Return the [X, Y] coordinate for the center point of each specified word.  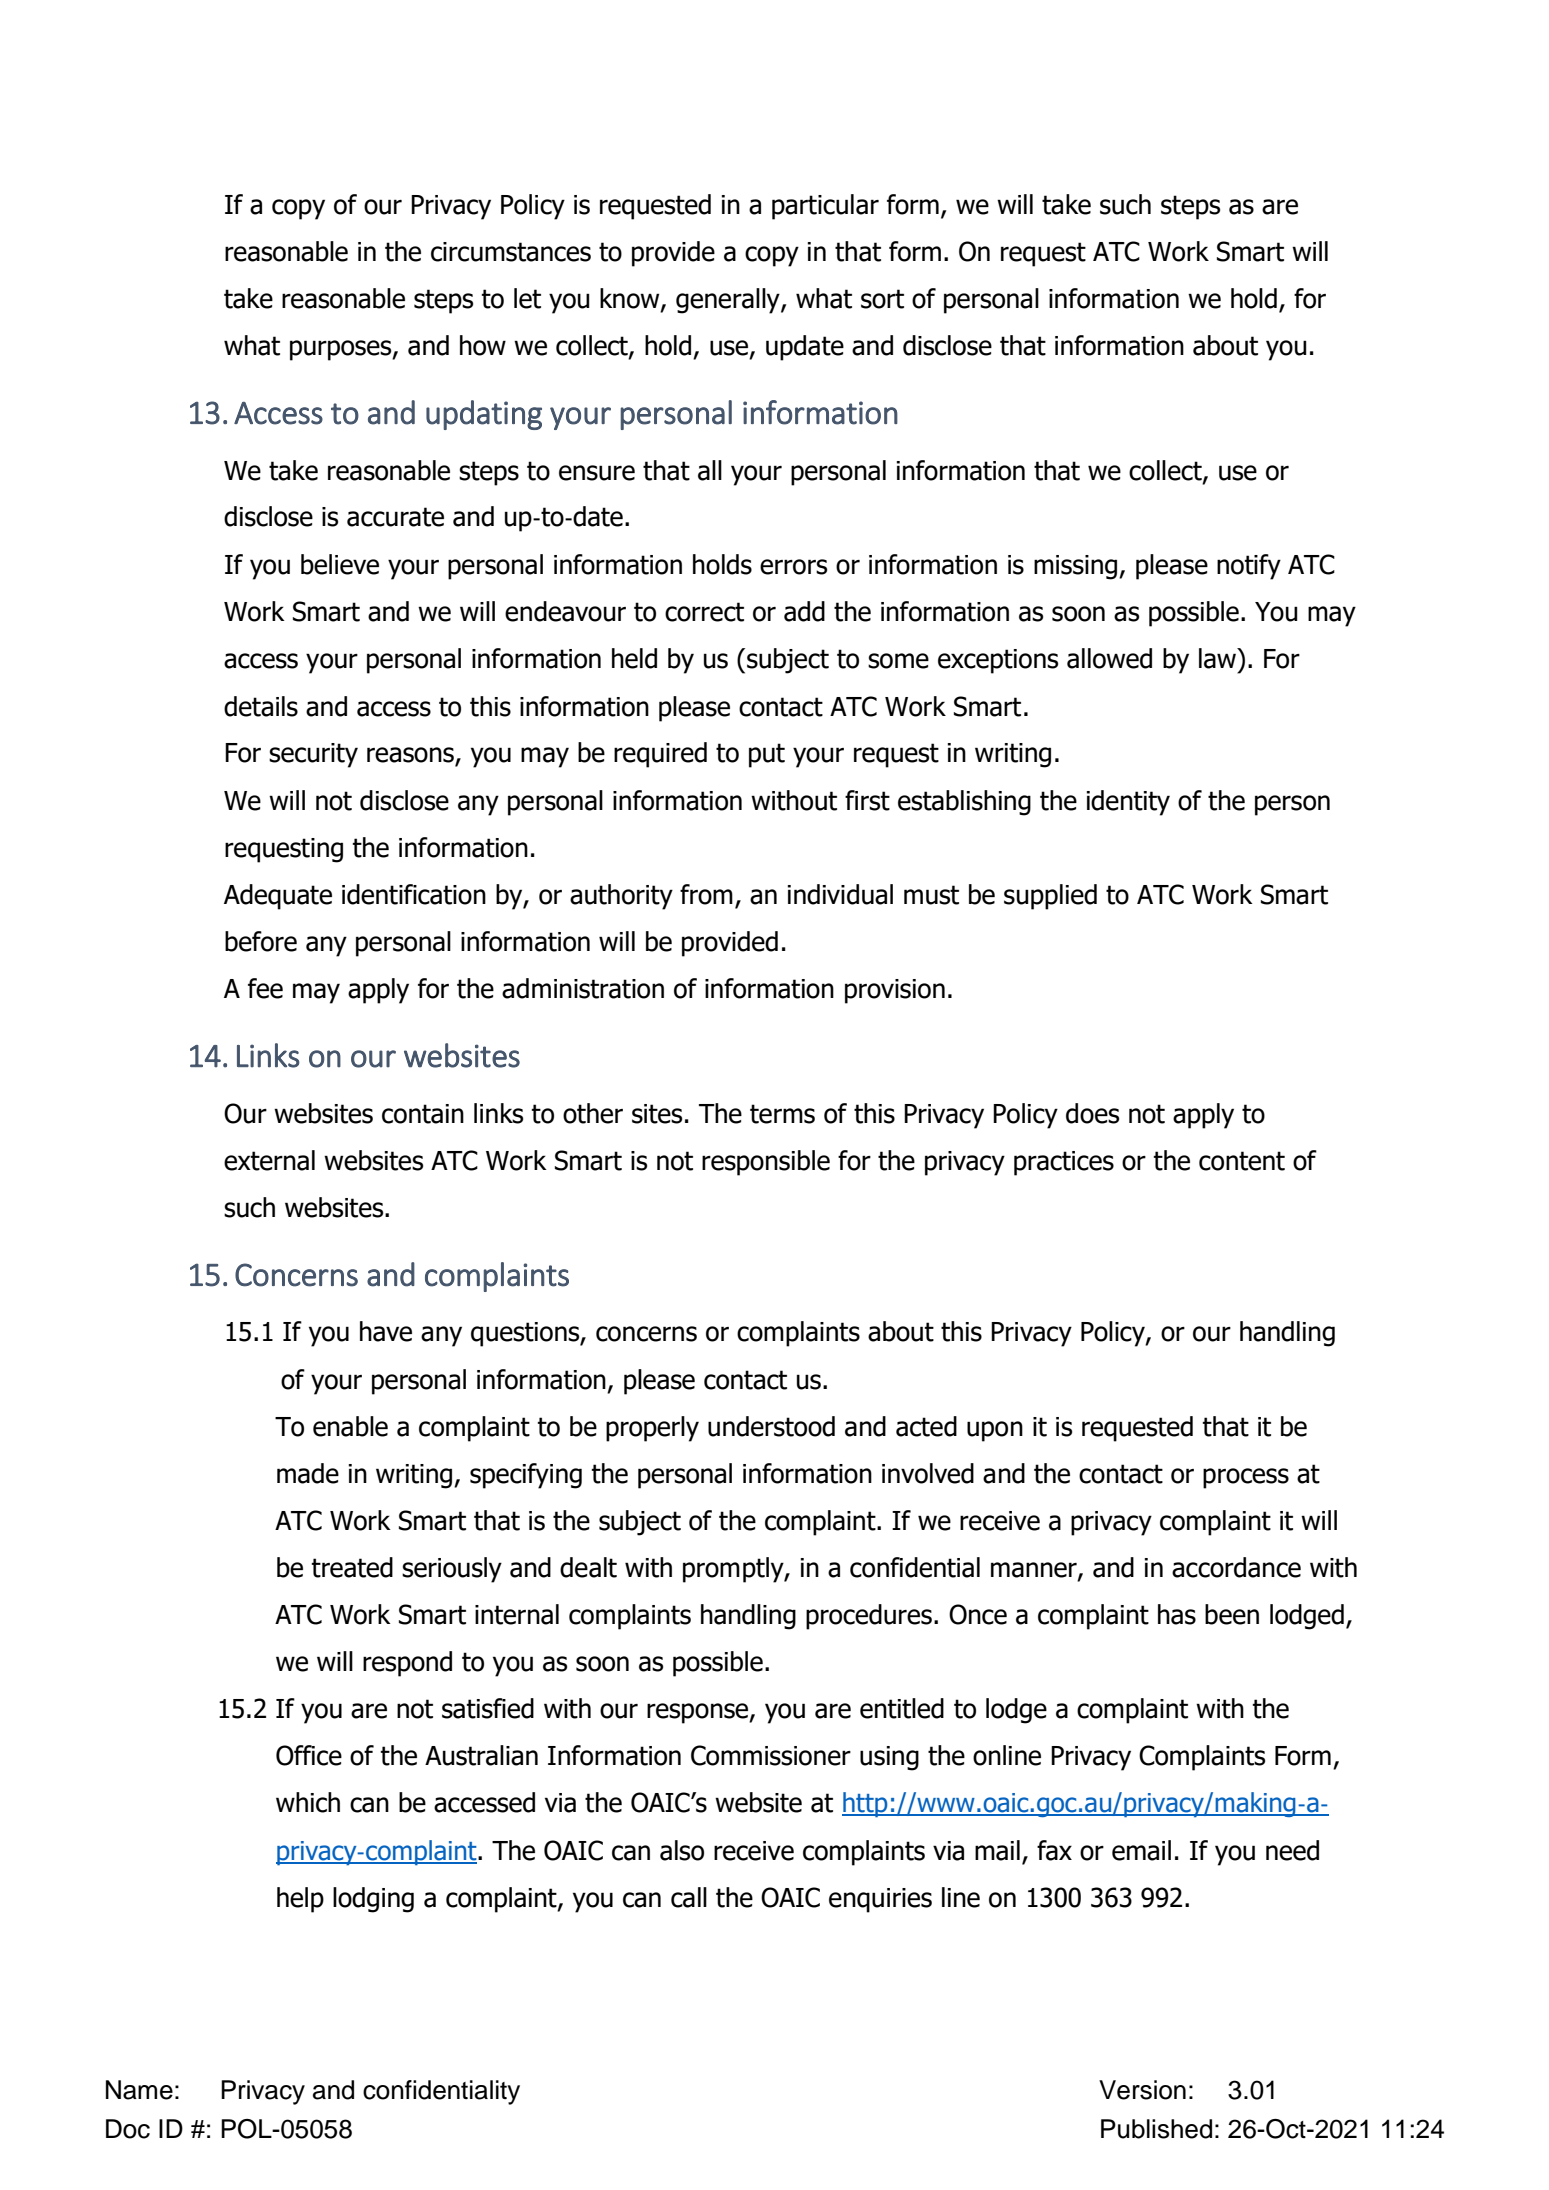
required [660, 755]
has [1177, 1614]
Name [139, 2090]
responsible [766, 1163]
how [483, 345]
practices [1064, 1163]
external [269, 1160]
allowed [1109, 658]
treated [352, 1567]
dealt [588, 1567]
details [261, 706]
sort [882, 299]
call [689, 1897]
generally [729, 301]
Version [1142, 2090]
